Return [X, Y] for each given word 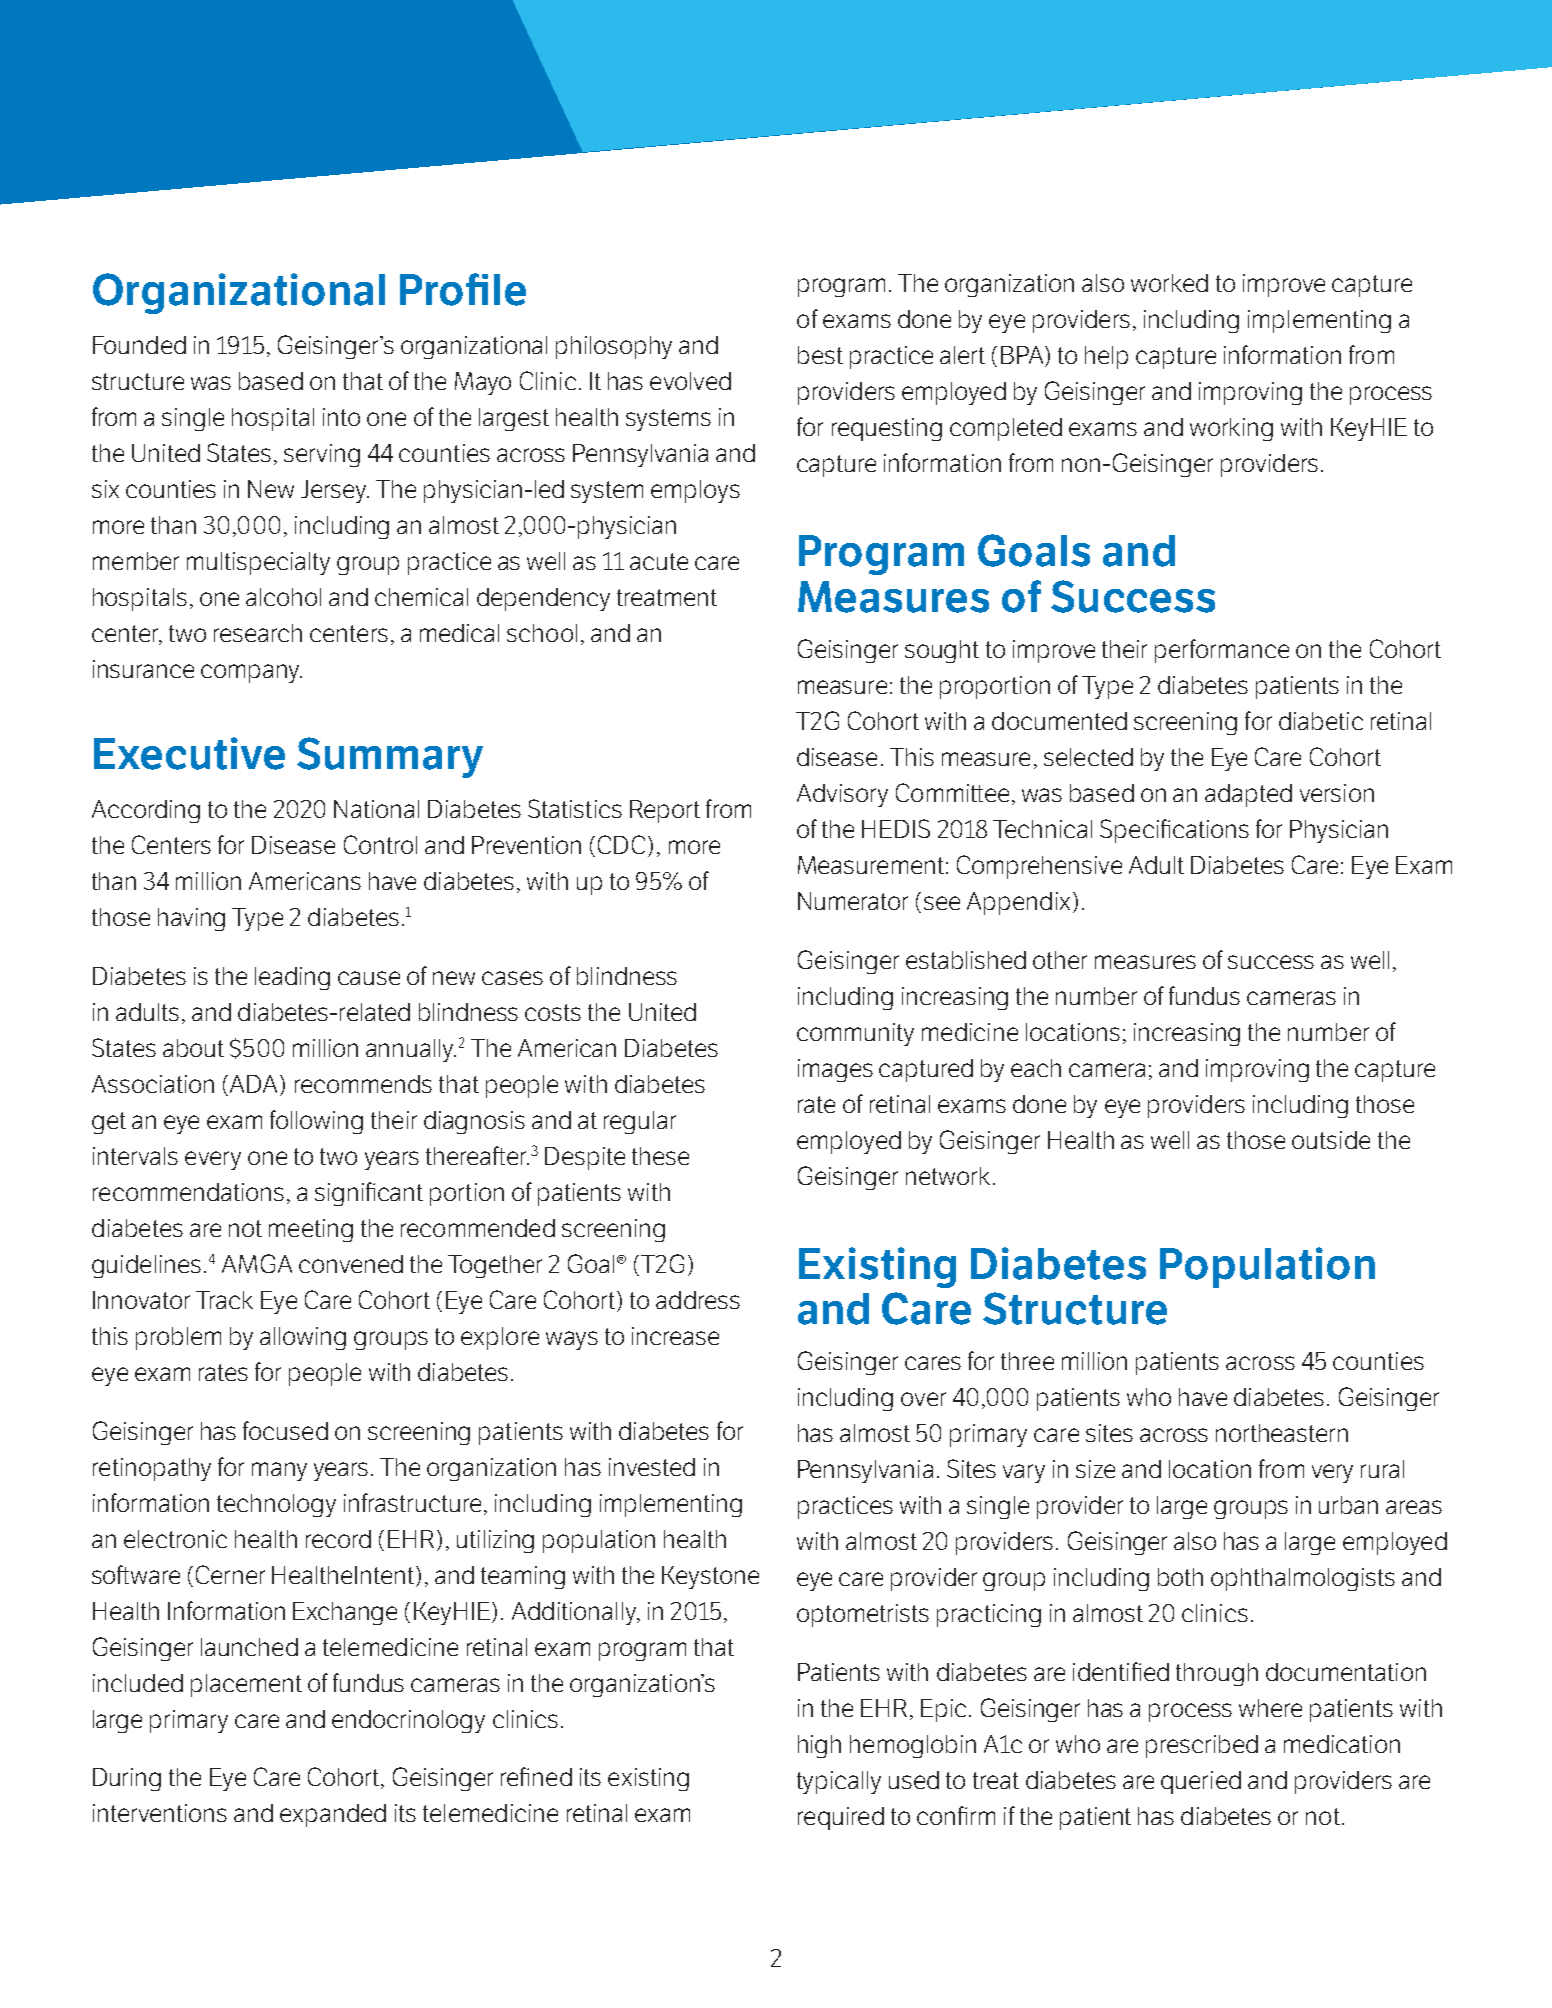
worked [1169, 283]
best [820, 355]
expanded [333, 1815]
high [819, 1746]
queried [1201, 1782]
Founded [139, 345]
